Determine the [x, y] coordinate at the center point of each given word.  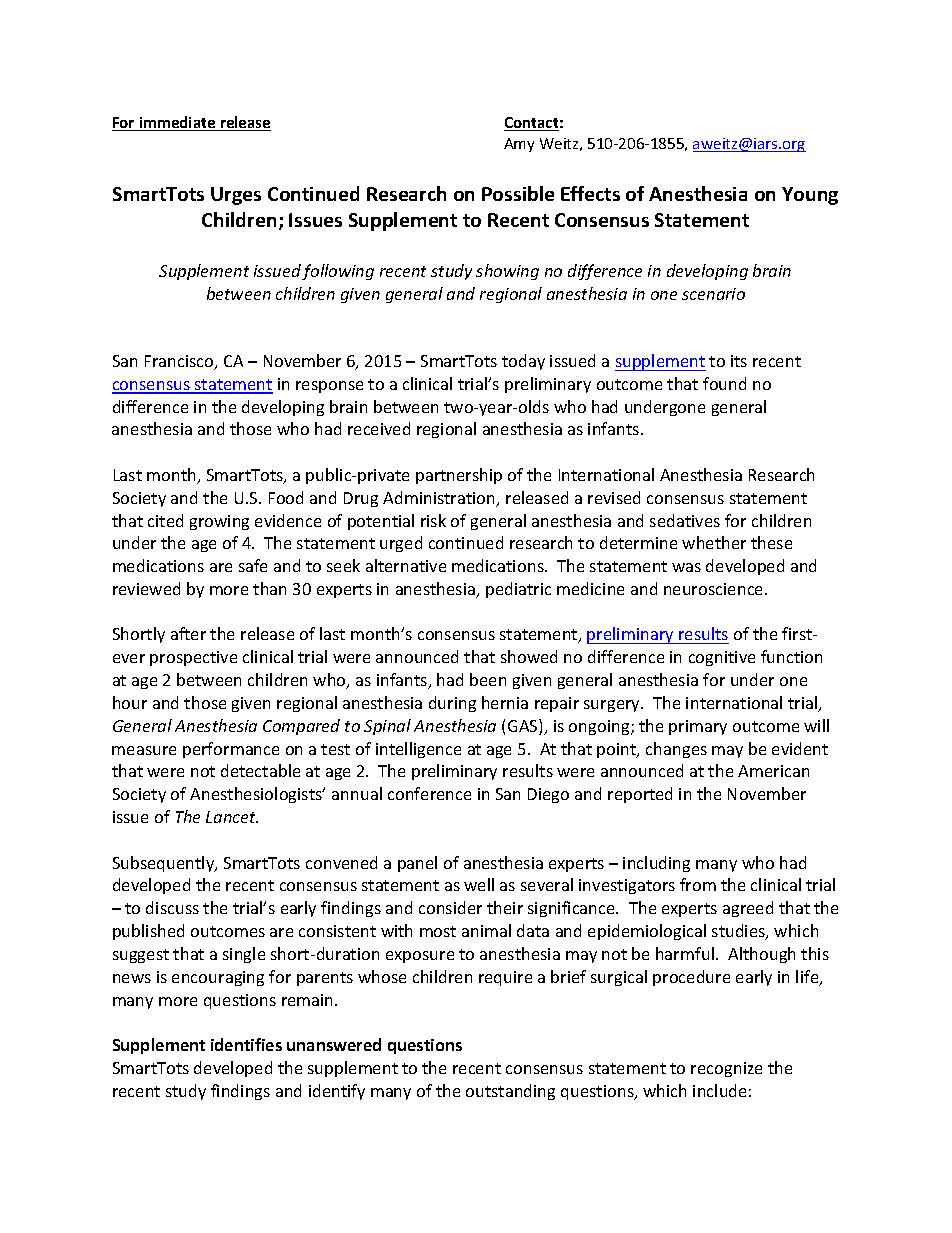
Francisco [180, 362]
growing [219, 522]
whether [714, 542]
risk [433, 520]
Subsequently [165, 864]
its [739, 361]
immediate [177, 123]
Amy [519, 145]
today [523, 362]
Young [810, 196]
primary [698, 727]
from [698, 884]
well [479, 884]
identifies [246, 1044]
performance [231, 750]
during [452, 704]
